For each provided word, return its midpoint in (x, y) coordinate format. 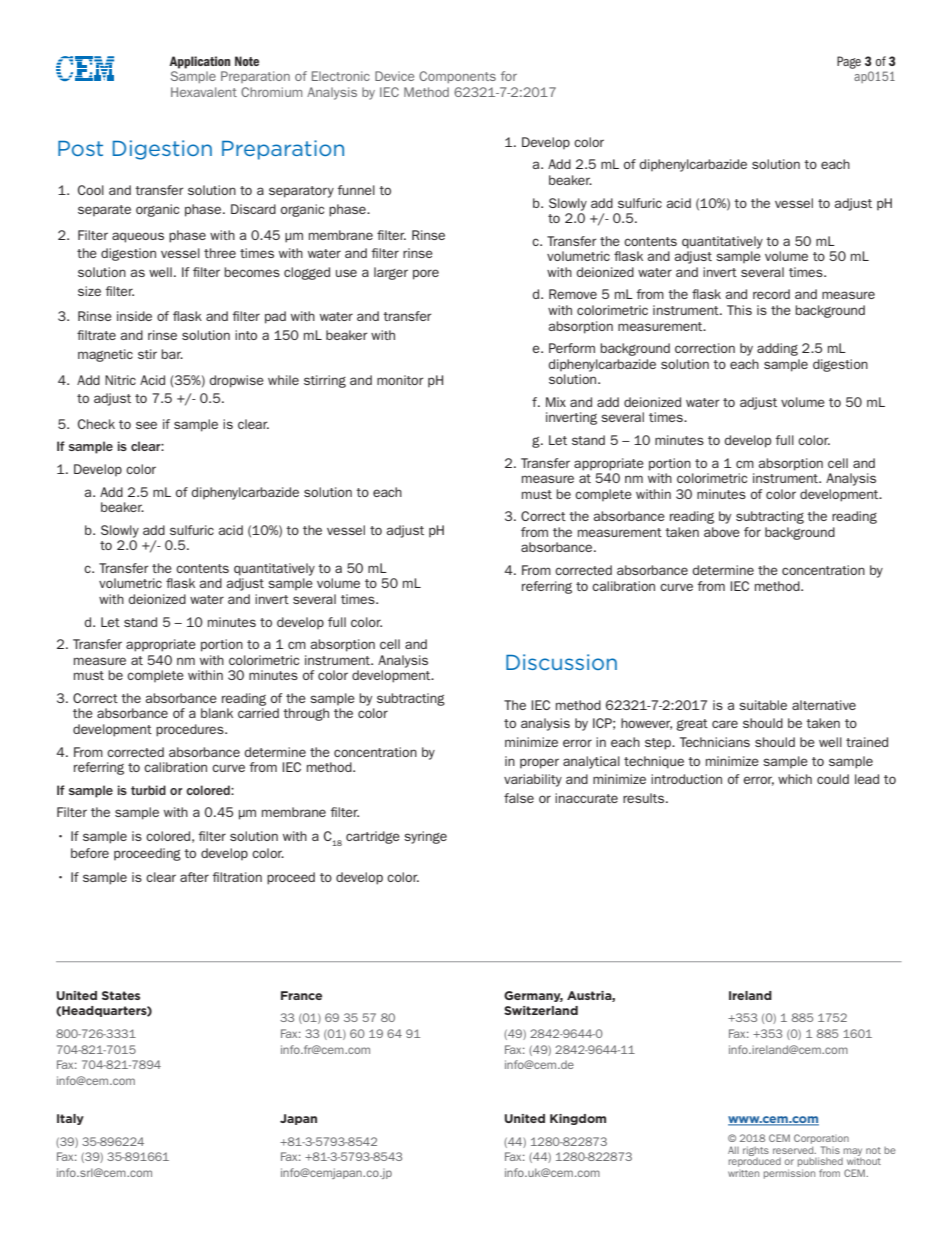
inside (134, 316)
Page (849, 62)
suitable (763, 705)
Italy (70, 1119)
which (795, 779)
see (146, 425)
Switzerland (541, 1010)
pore (426, 274)
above (722, 532)
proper (539, 763)
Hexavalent (204, 92)
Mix (556, 402)
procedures (191, 730)
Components (457, 77)
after (194, 877)
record (771, 294)
